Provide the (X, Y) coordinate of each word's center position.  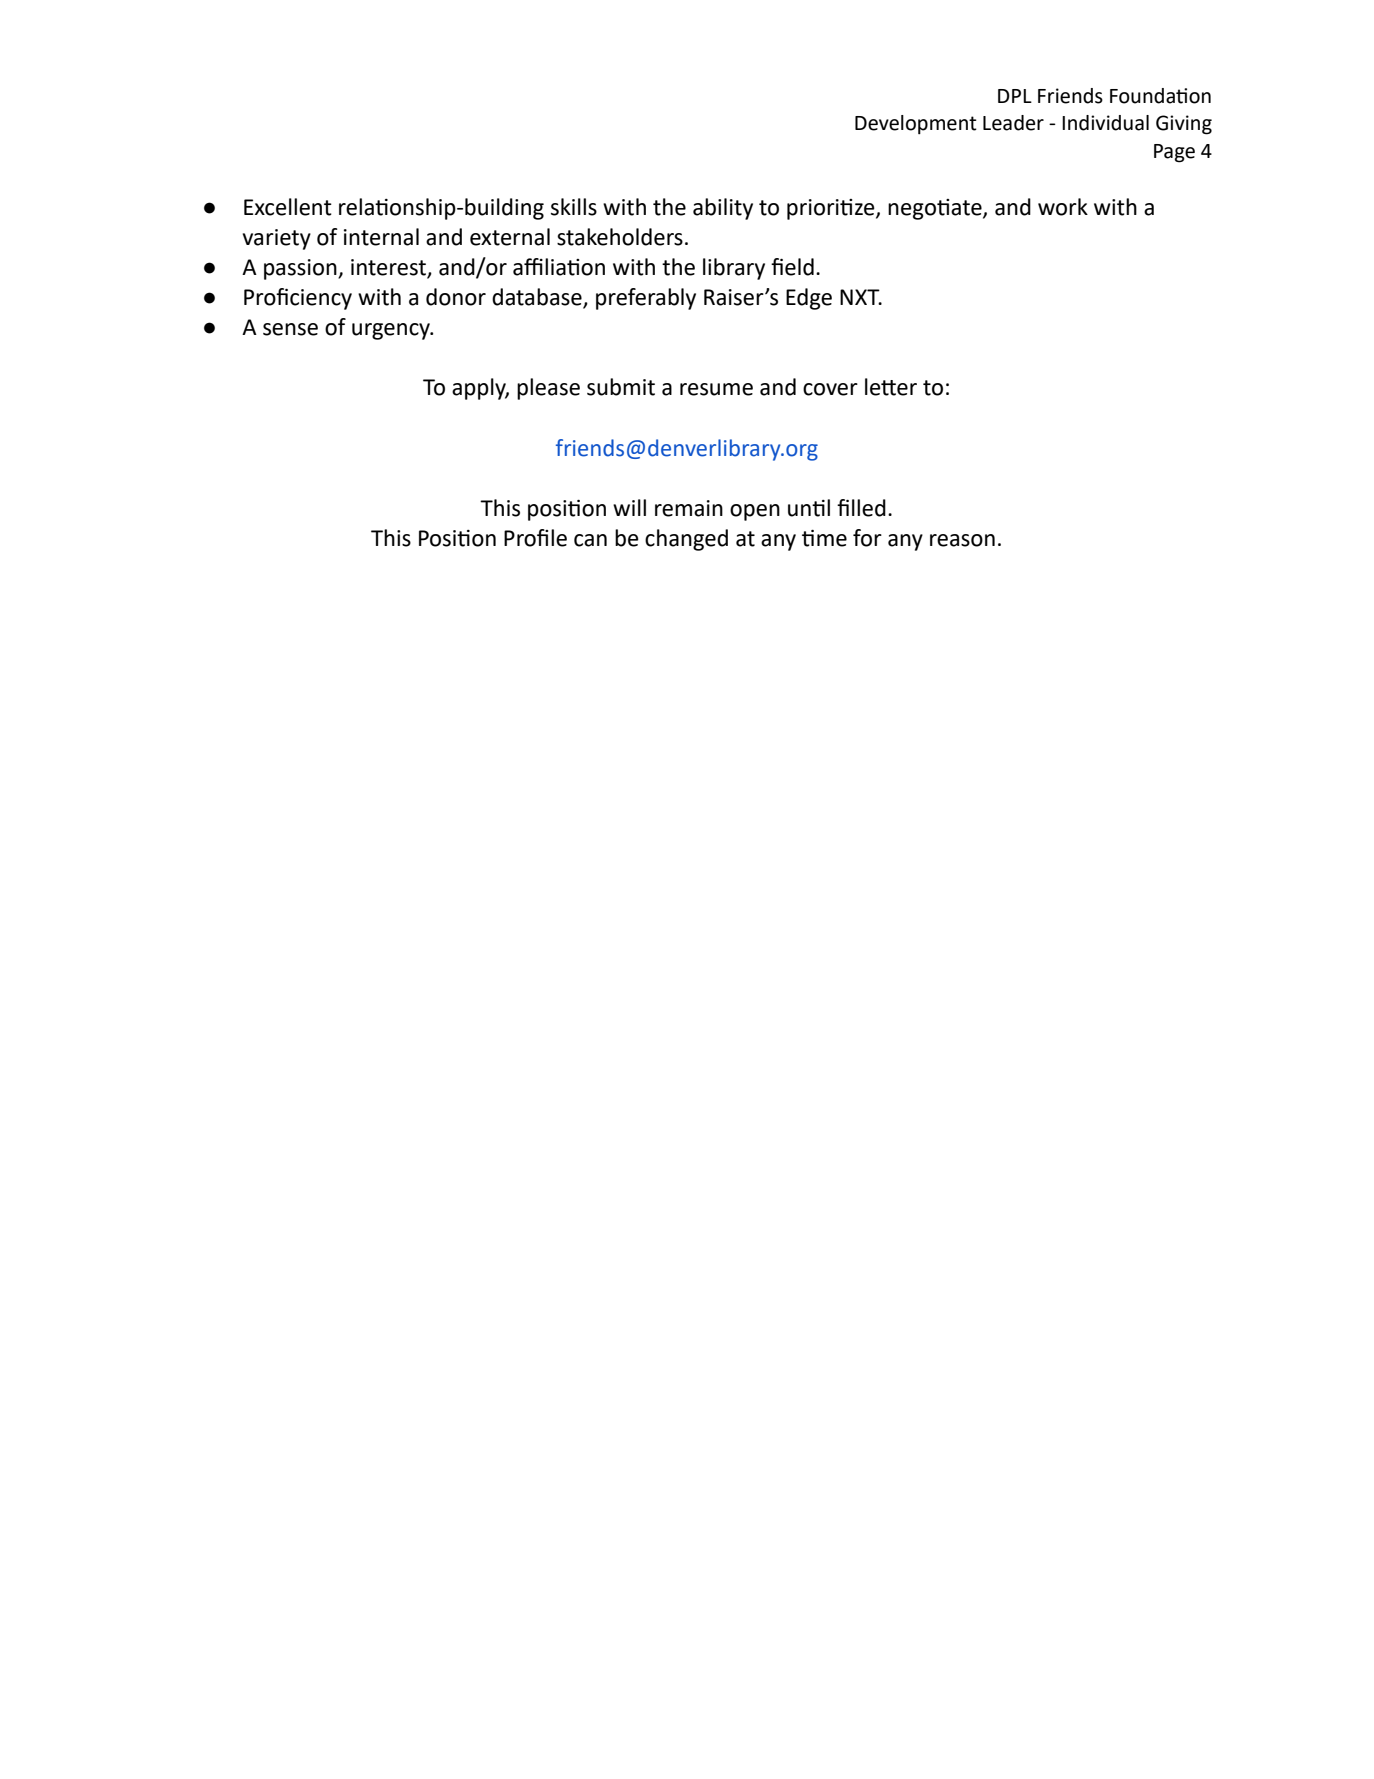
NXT (861, 297)
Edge (809, 299)
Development (916, 124)
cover (830, 389)
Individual (1105, 123)
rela (357, 207)
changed (686, 540)
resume (716, 389)
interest (389, 268)
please (548, 389)
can (590, 540)
